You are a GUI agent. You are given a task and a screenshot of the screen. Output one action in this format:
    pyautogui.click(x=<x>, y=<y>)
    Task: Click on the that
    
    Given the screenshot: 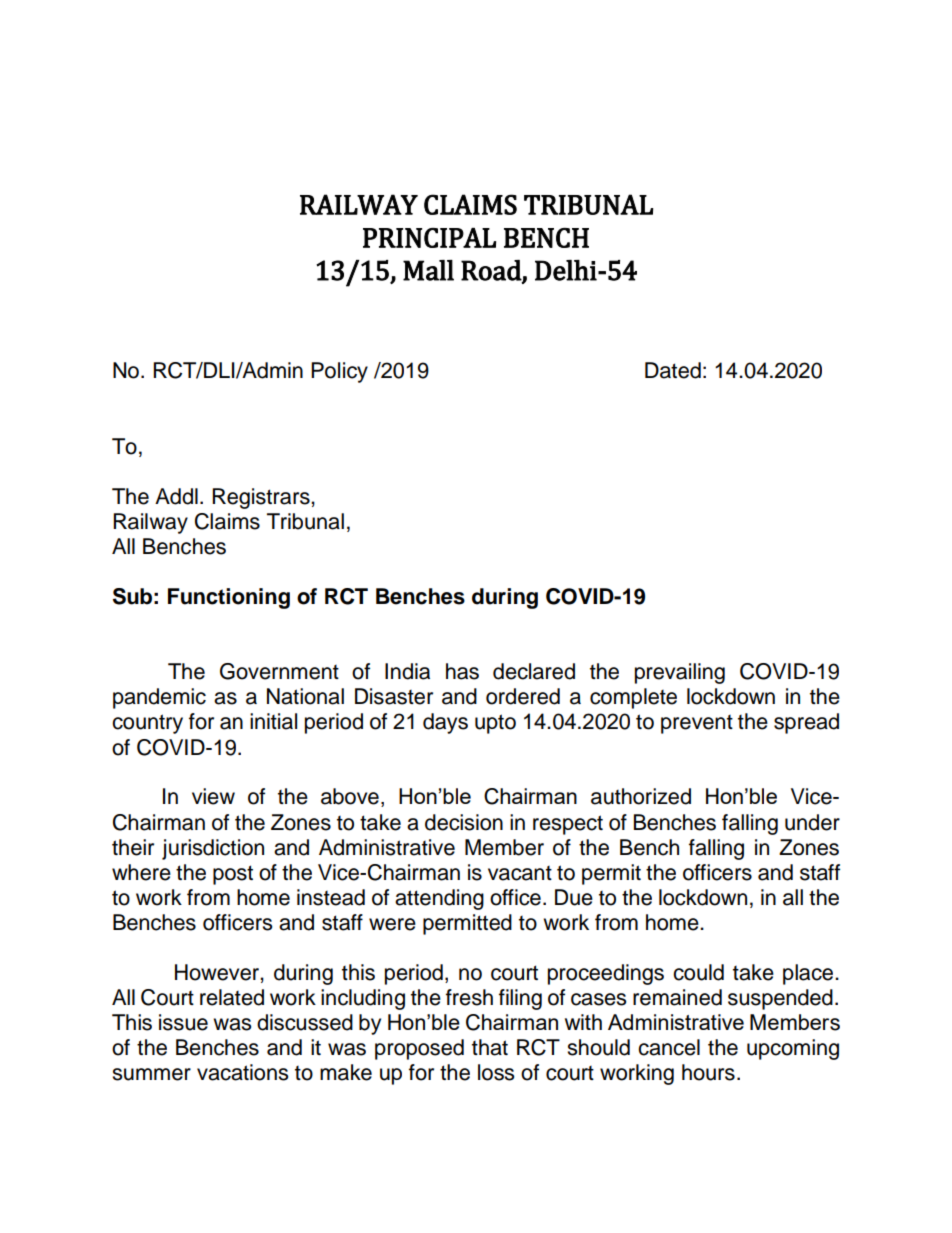 What is the action you would take?
    pyautogui.click(x=490, y=1047)
